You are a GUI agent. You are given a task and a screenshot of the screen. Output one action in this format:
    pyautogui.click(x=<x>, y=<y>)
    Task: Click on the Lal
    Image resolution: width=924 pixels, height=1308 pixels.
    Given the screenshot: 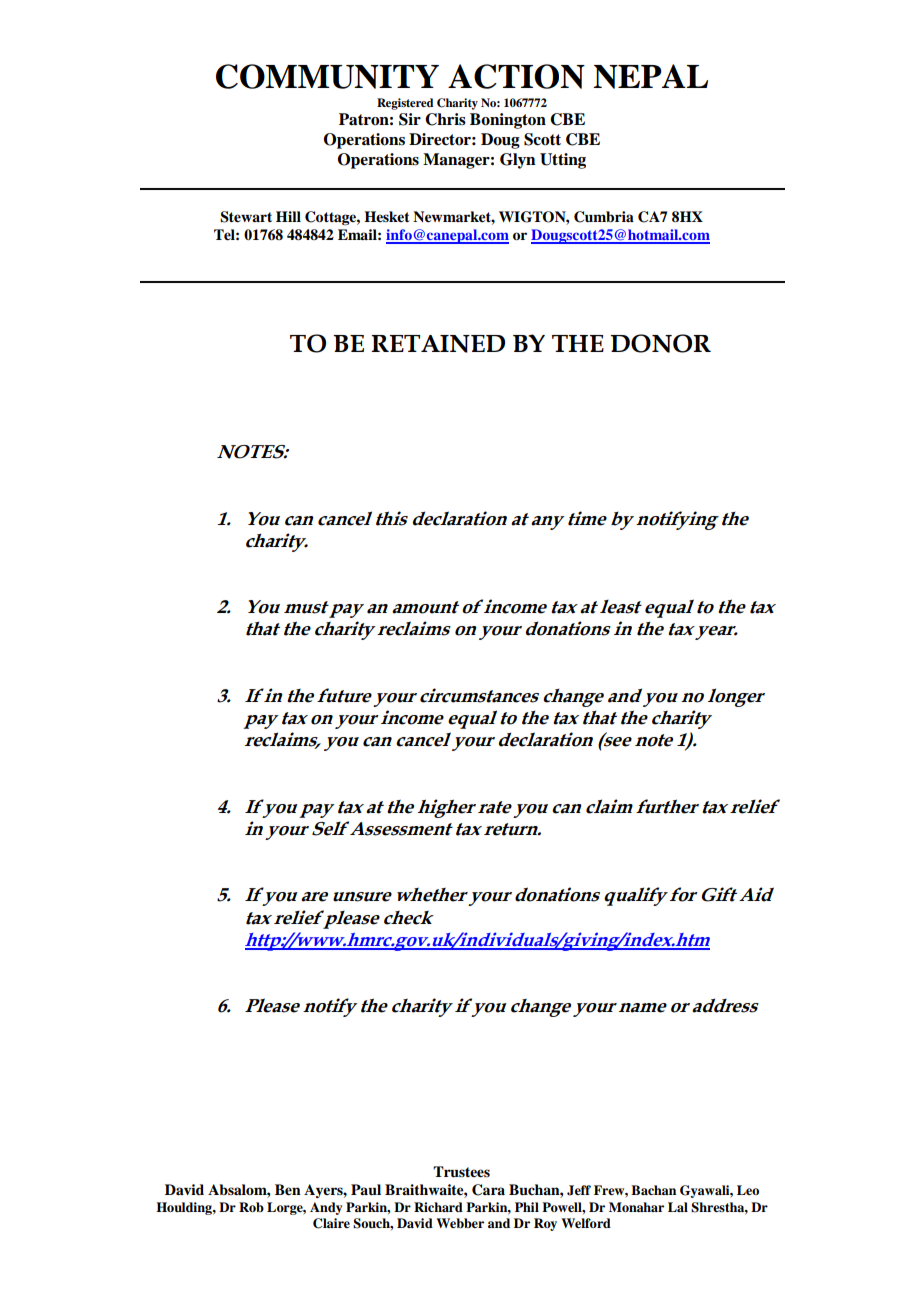 What is the action you would take?
    pyautogui.click(x=678, y=1207)
